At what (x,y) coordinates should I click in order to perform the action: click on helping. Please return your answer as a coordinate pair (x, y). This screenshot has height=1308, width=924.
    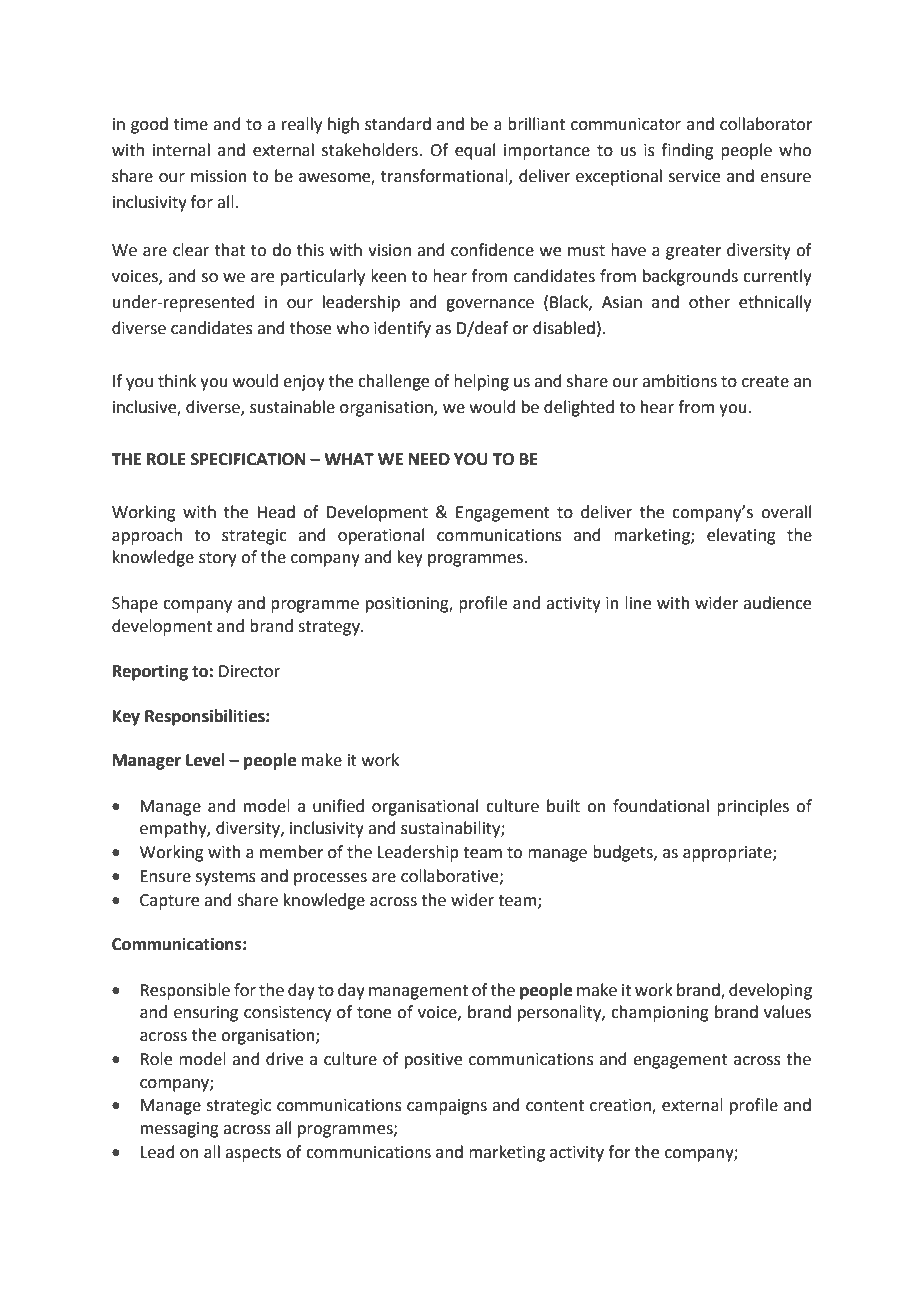
    Looking at the image, I should click on (481, 382).
